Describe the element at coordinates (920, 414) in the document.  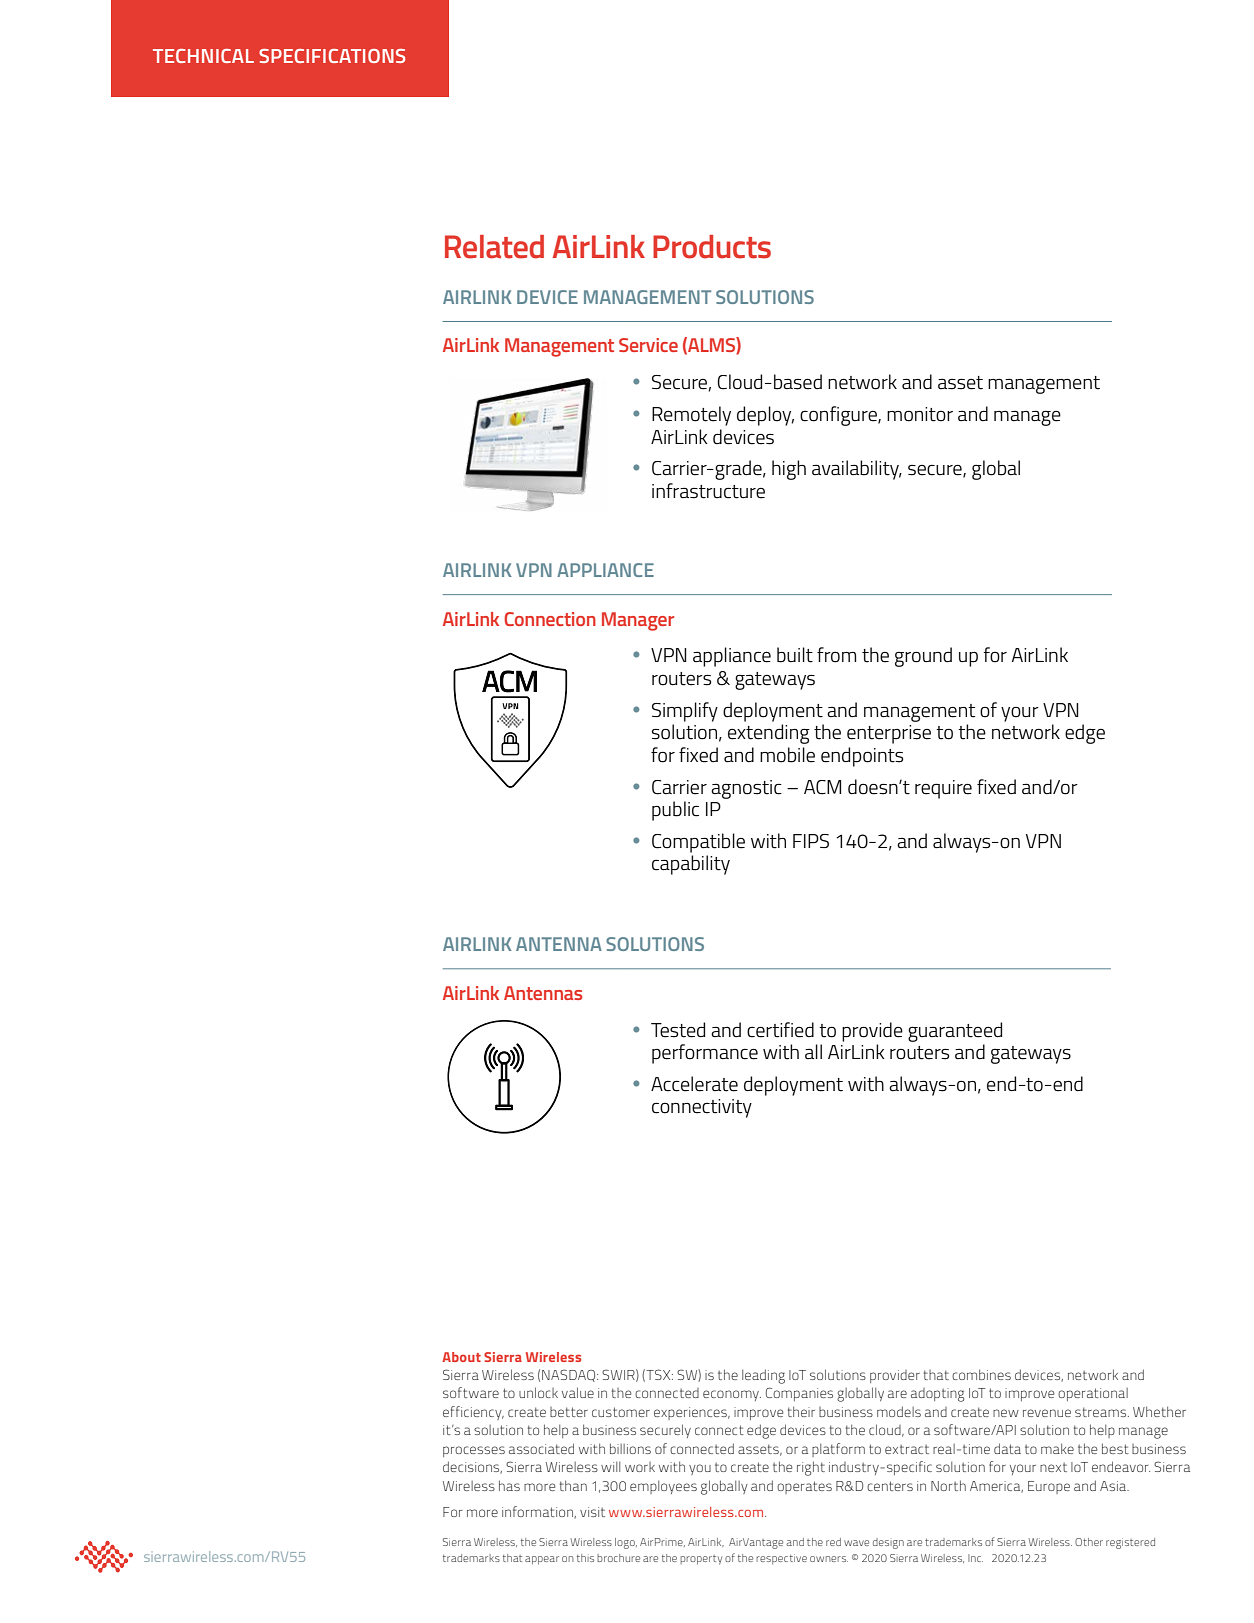
I see `monitor` at that location.
